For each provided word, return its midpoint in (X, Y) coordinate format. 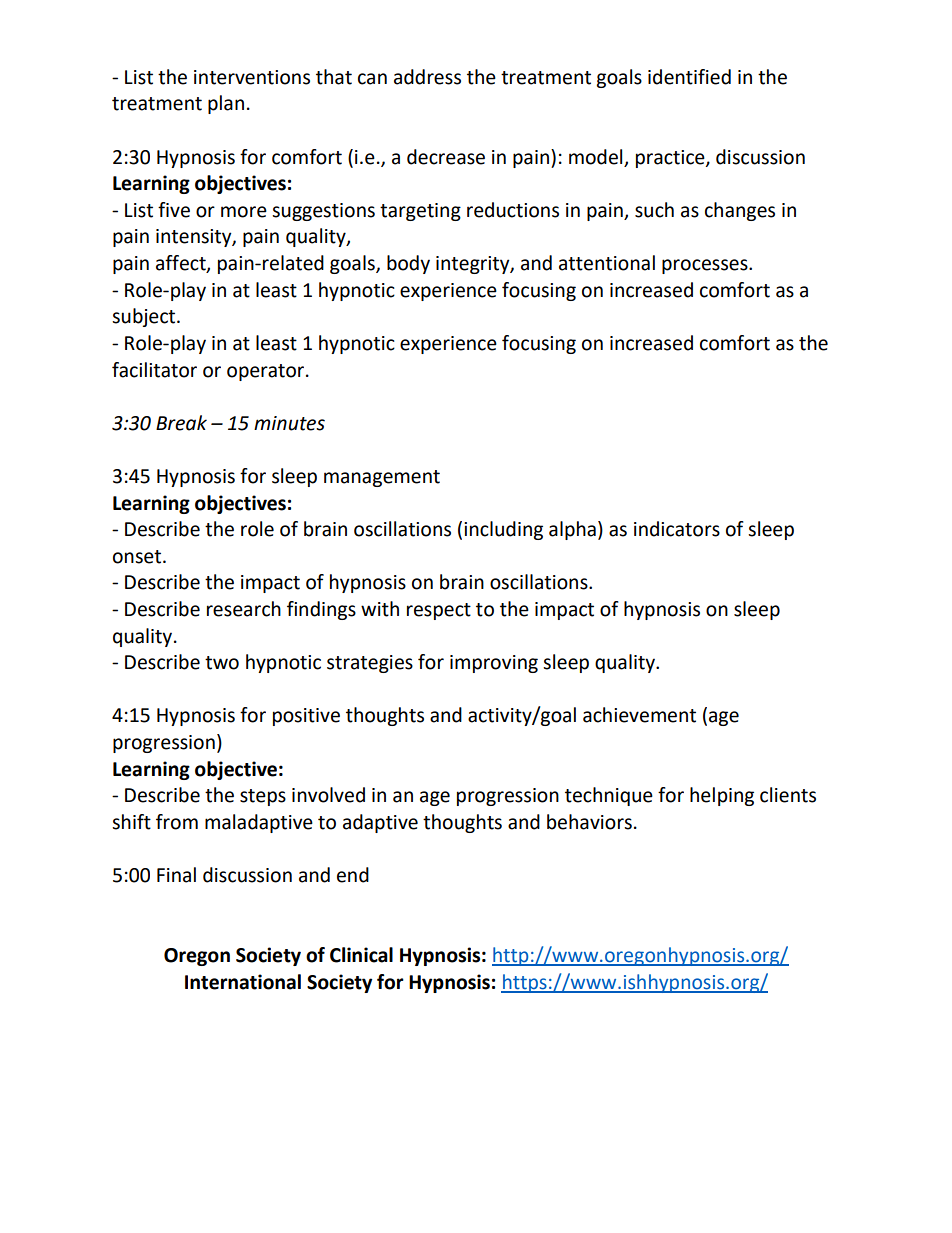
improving (494, 664)
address (427, 77)
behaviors (589, 822)
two (222, 663)
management (382, 478)
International (243, 982)
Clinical (361, 955)
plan (226, 104)
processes (706, 266)
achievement (639, 715)
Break (181, 423)
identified (689, 77)
